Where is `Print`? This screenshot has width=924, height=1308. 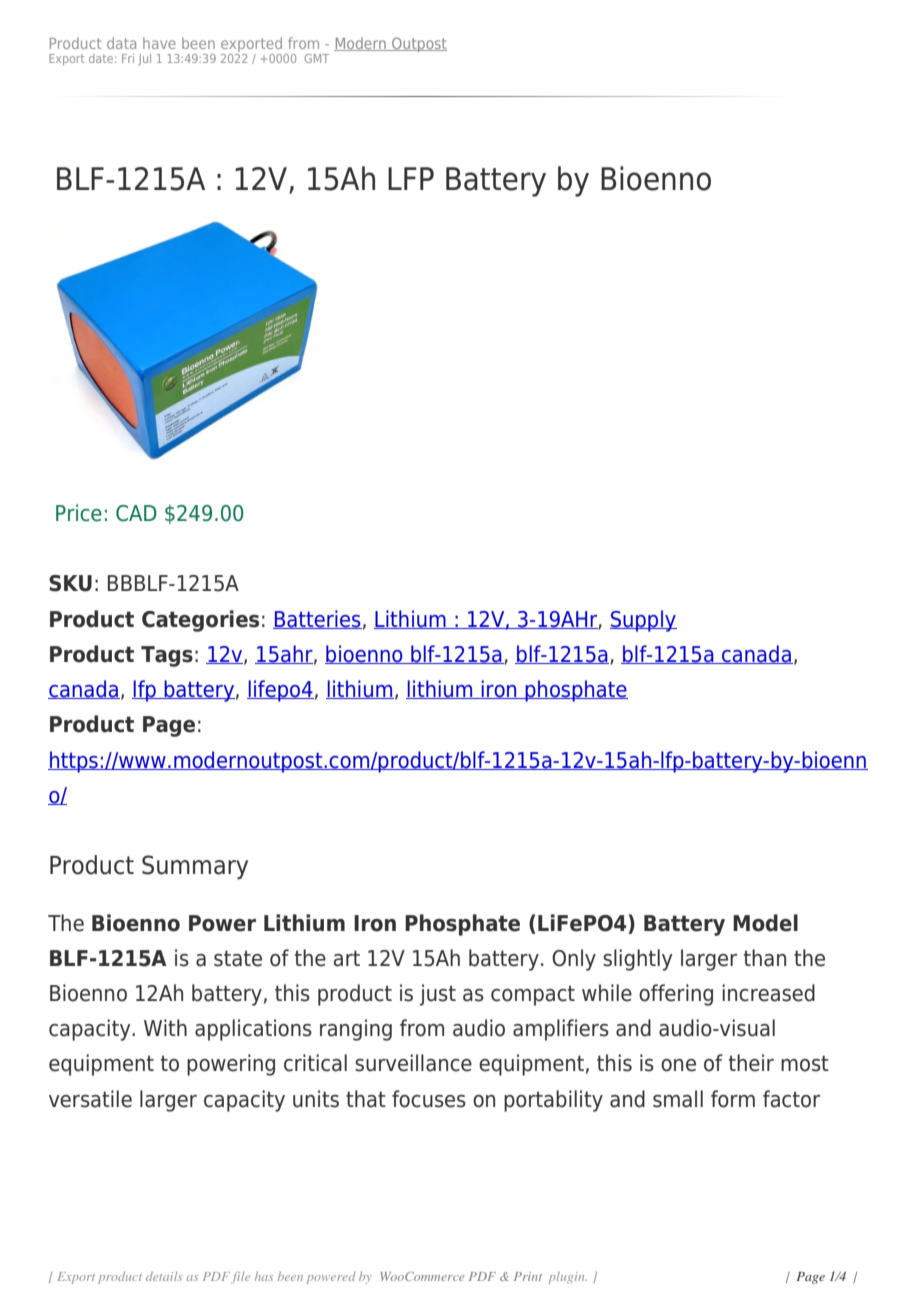 Print is located at coordinates (528, 1276).
